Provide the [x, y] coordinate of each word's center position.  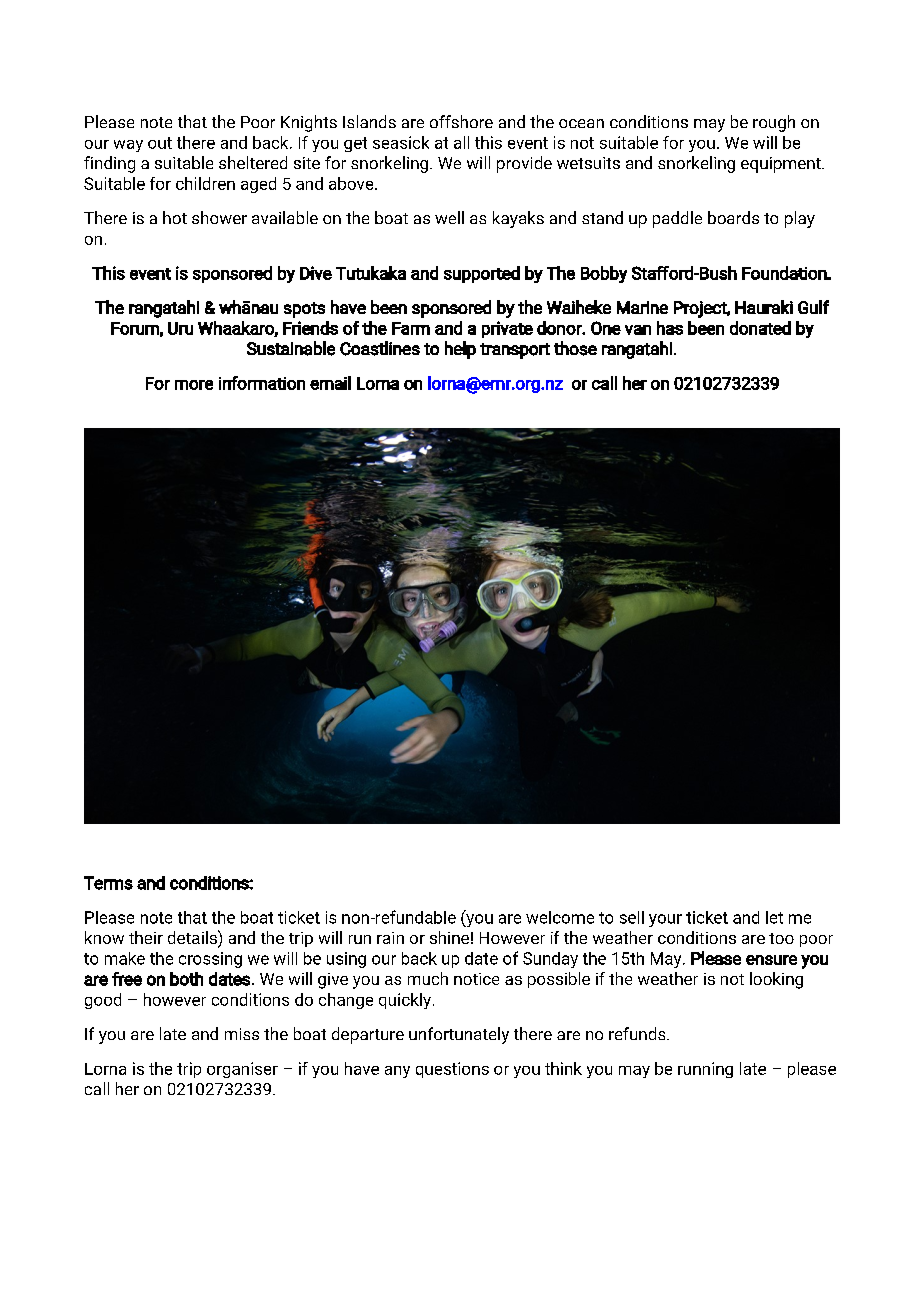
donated [760, 328]
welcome [560, 917]
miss [242, 1034]
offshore [461, 121]
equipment [782, 165]
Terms [108, 883]
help [460, 350]
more [194, 385]
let [774, 917]
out [160, 143]
